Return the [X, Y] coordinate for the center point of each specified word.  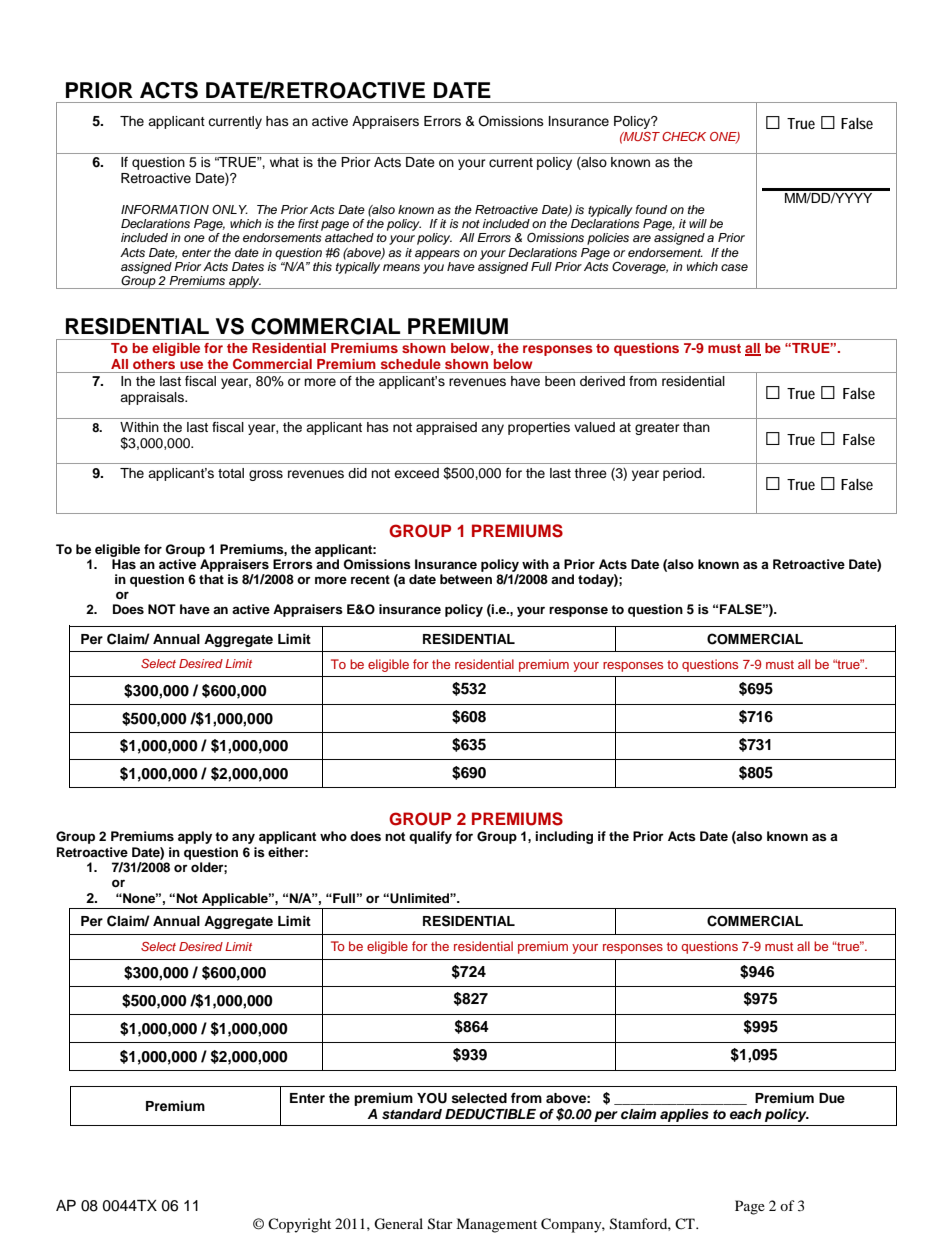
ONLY [230, 209]
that [211, 579]
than [696, 427]
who [333, 836]
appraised [446, 428]
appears [437, 255]
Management [496, 1225]
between [466, 579]
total [231, 473]
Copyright [299, 1225]
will [698, 223]
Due [832, 1098]
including [564, 837]
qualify [430, 837]
